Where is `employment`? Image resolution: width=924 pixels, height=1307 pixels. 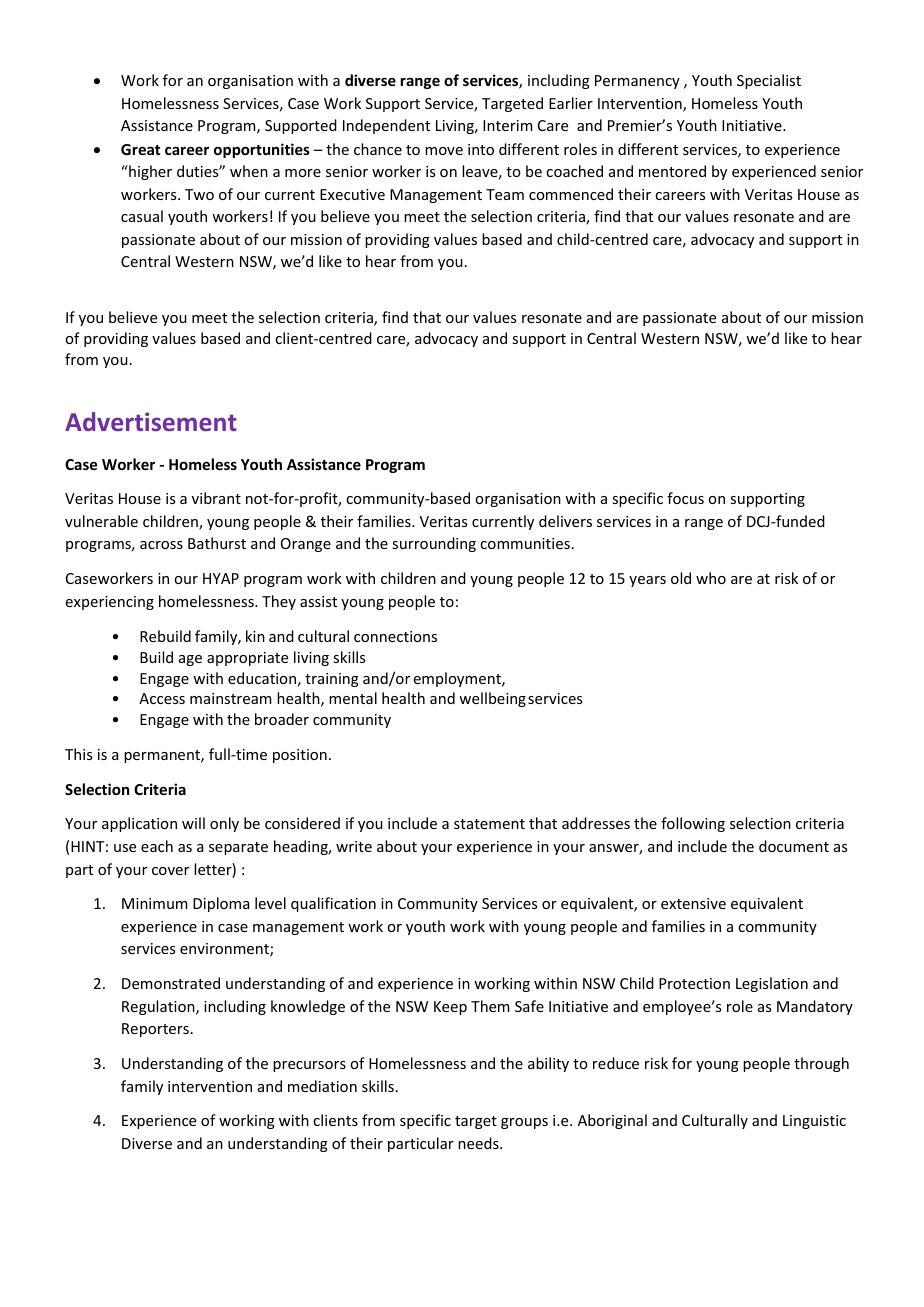 employment is located at coordinates (458, 679).
